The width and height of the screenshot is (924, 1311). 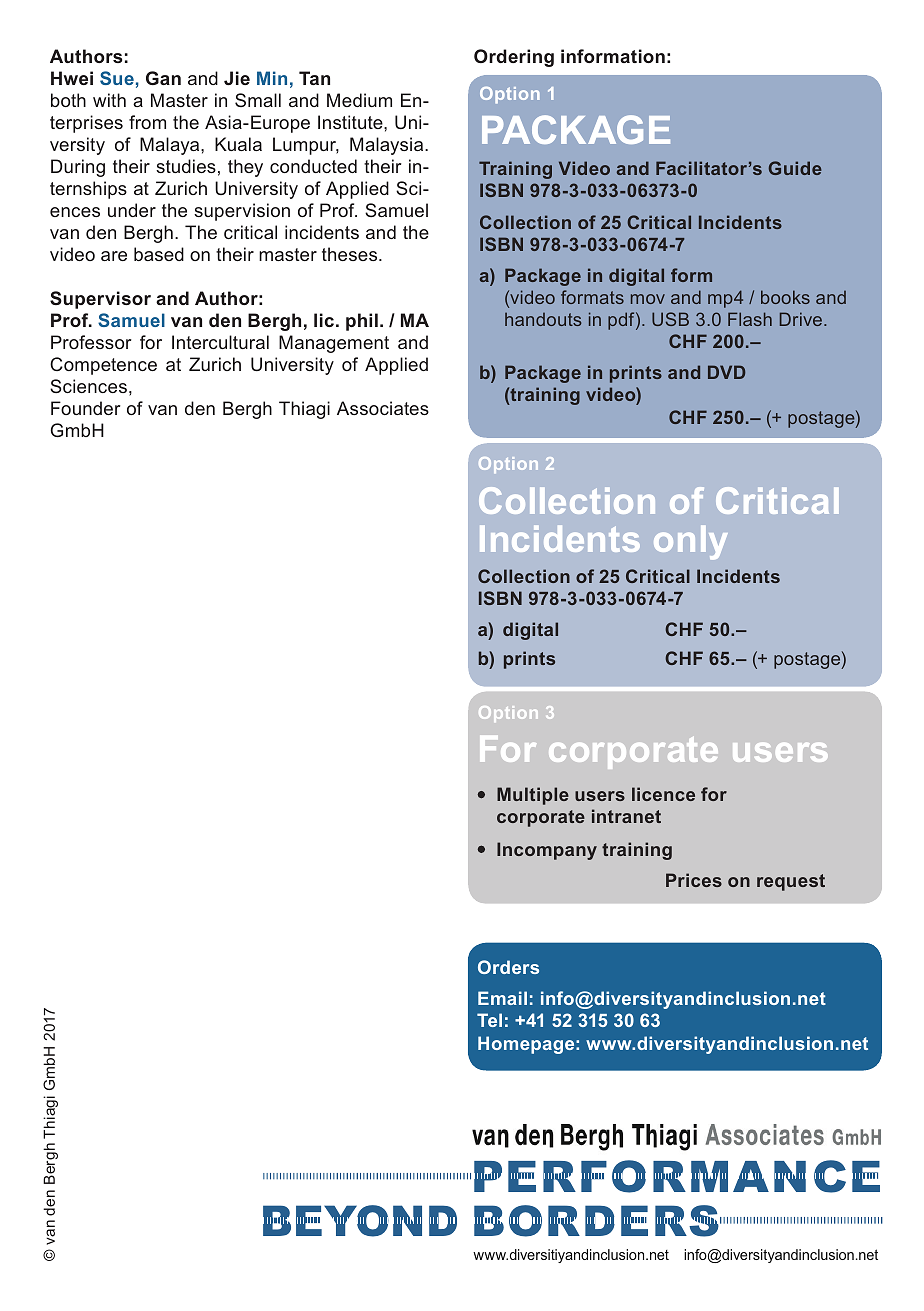 What do you see at coordinates (691, 543) in the screenshot?
I see `only` at bounding box center [691, 543].
